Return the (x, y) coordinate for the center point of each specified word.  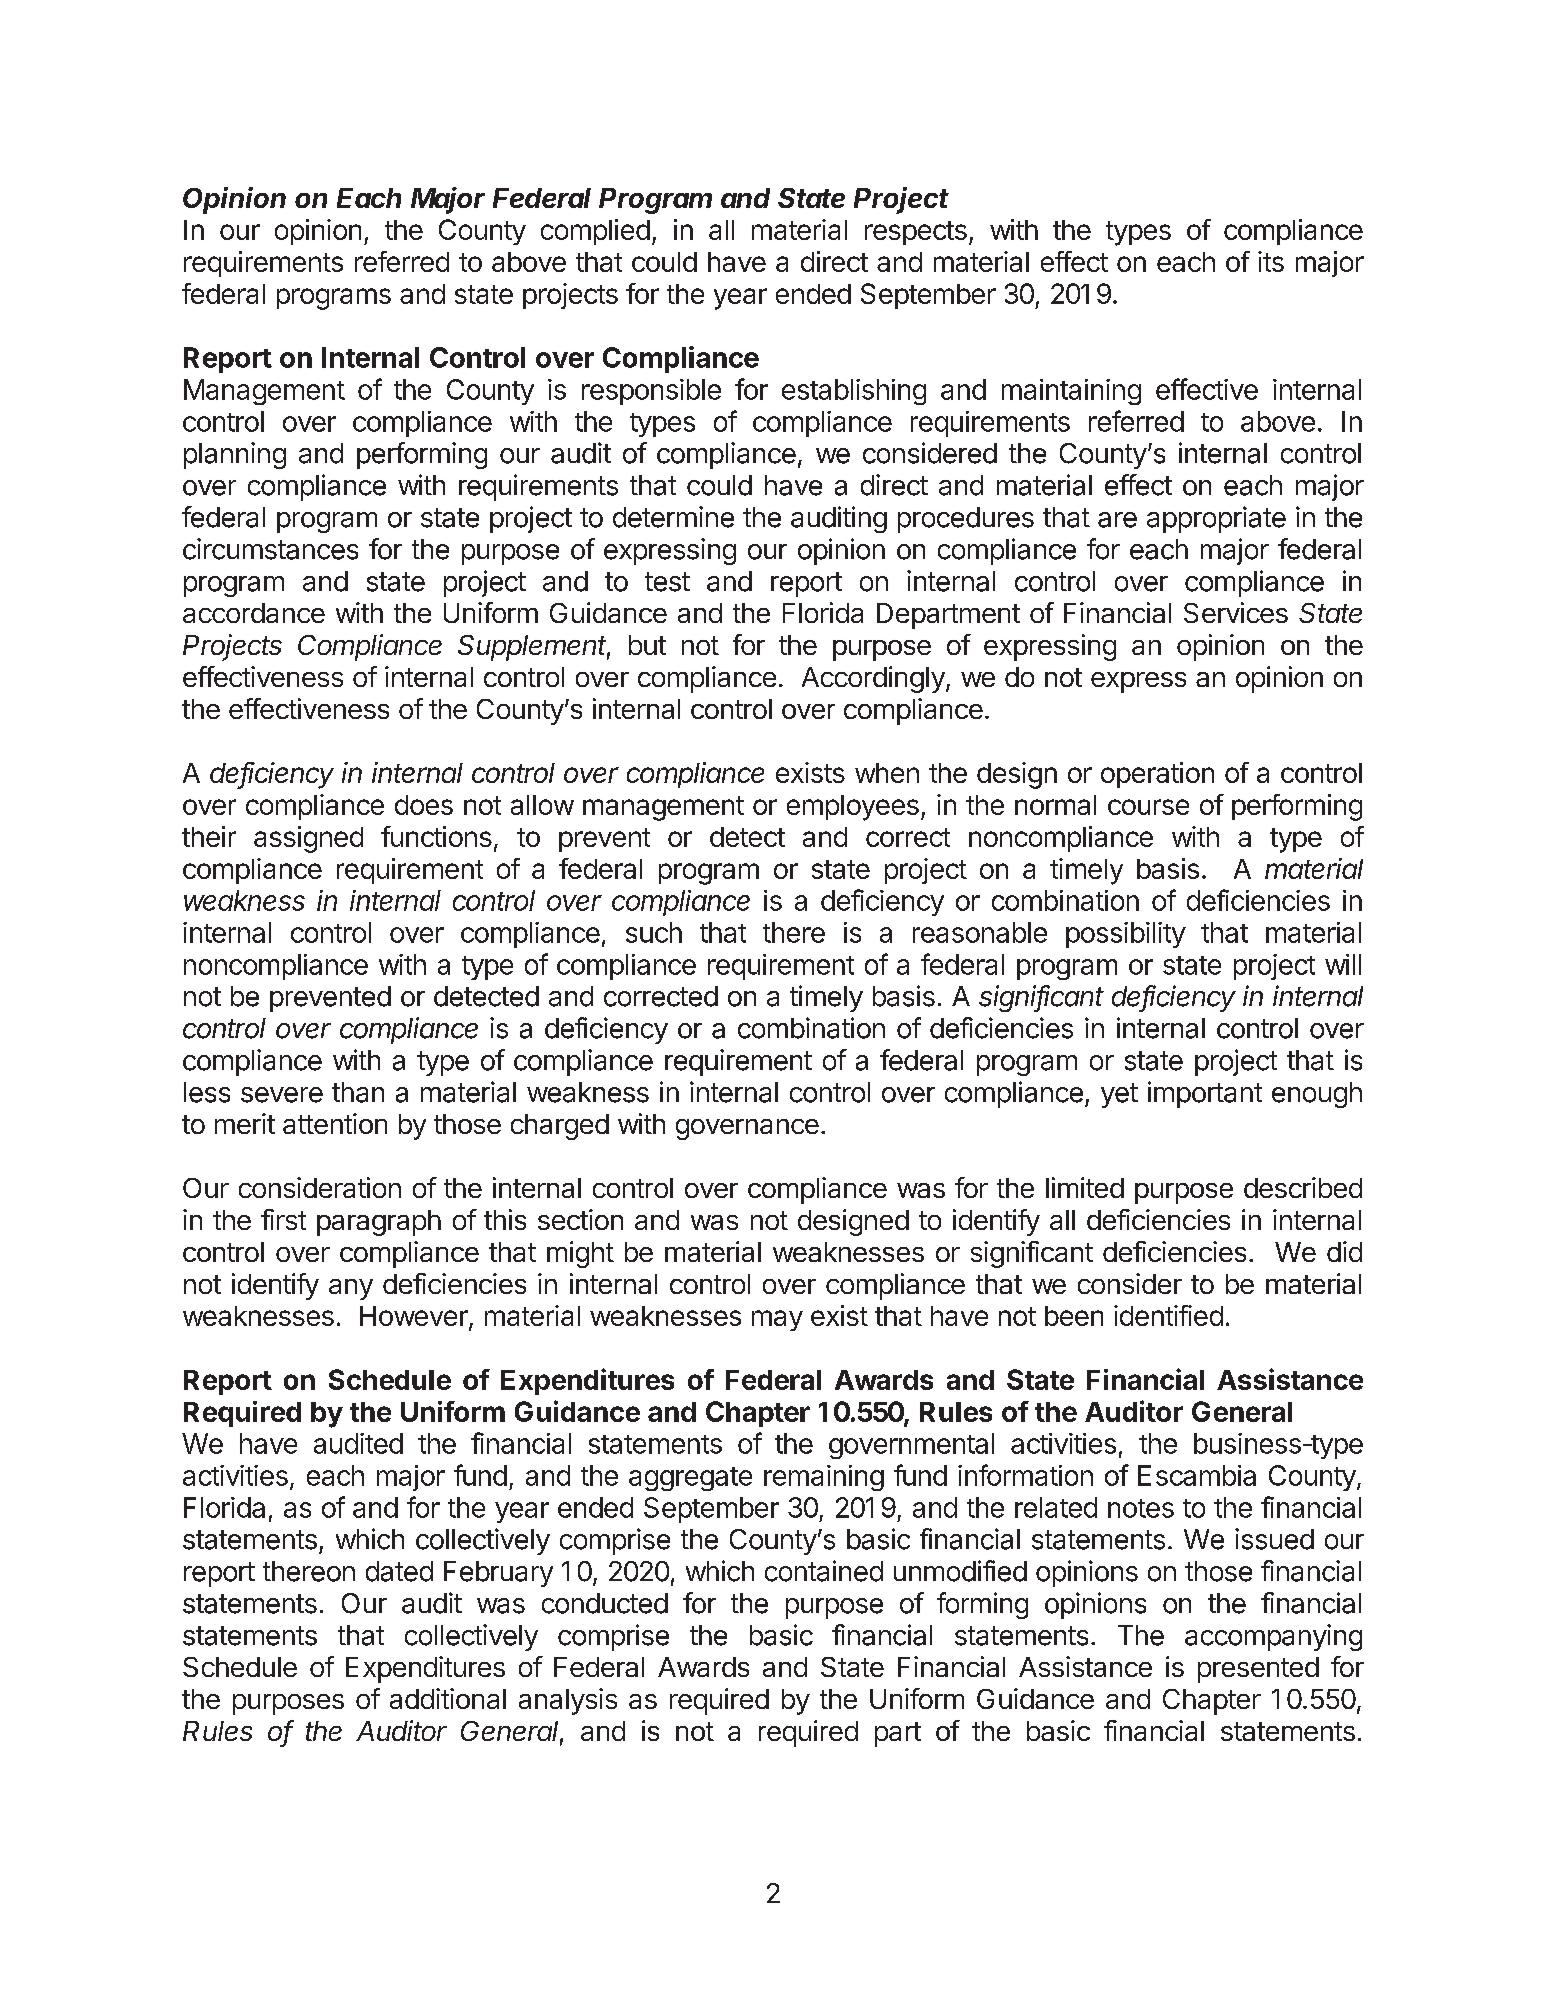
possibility (1126, 935)
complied (595, 232)
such (654, 932)
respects (916, 233)
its (1271, 261)
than (358, 1092)
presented (1258, 1670)
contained (824, 1571)
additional (448, 1698)
